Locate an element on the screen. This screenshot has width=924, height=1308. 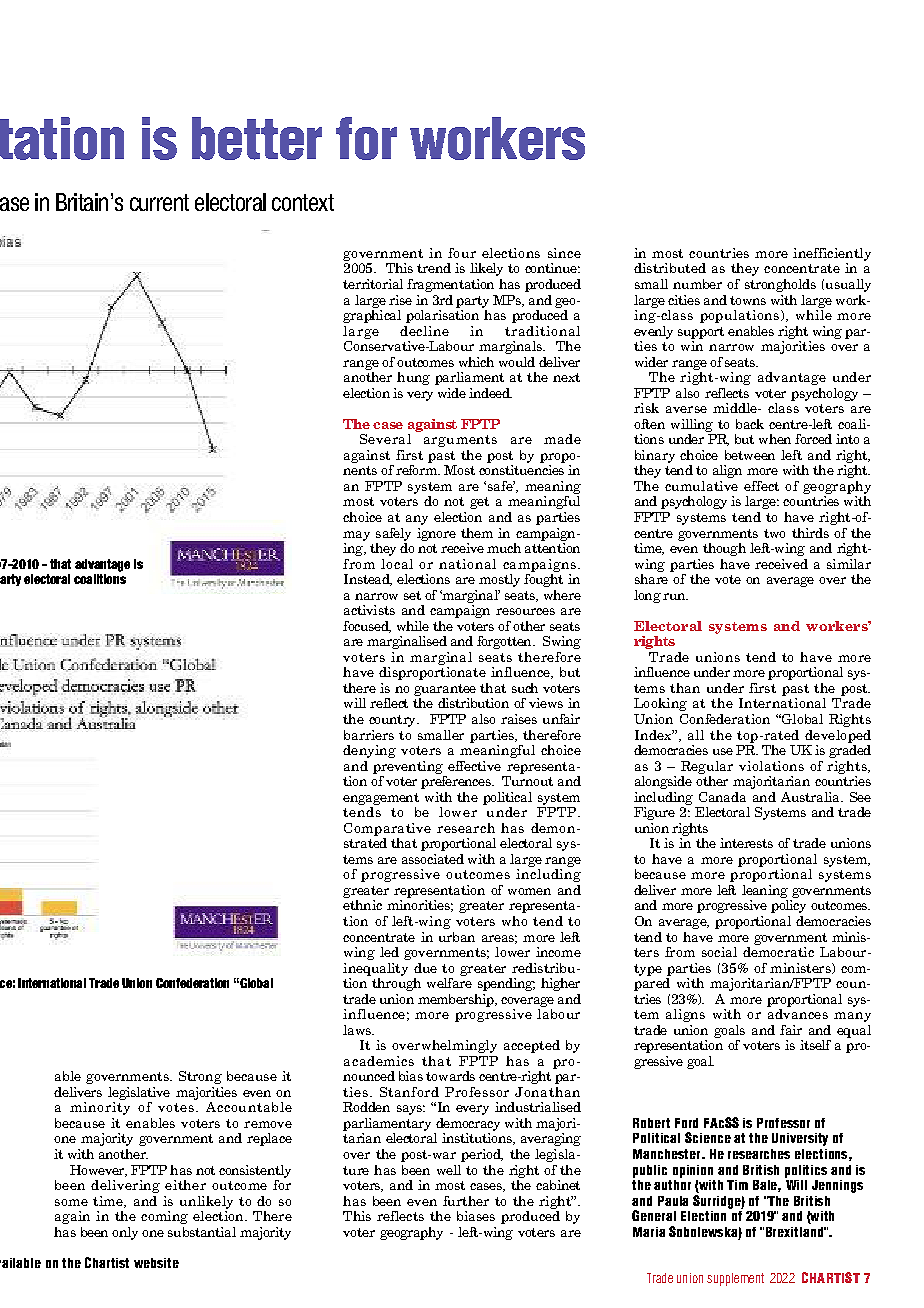
four is located at coordinates (462, 253).
